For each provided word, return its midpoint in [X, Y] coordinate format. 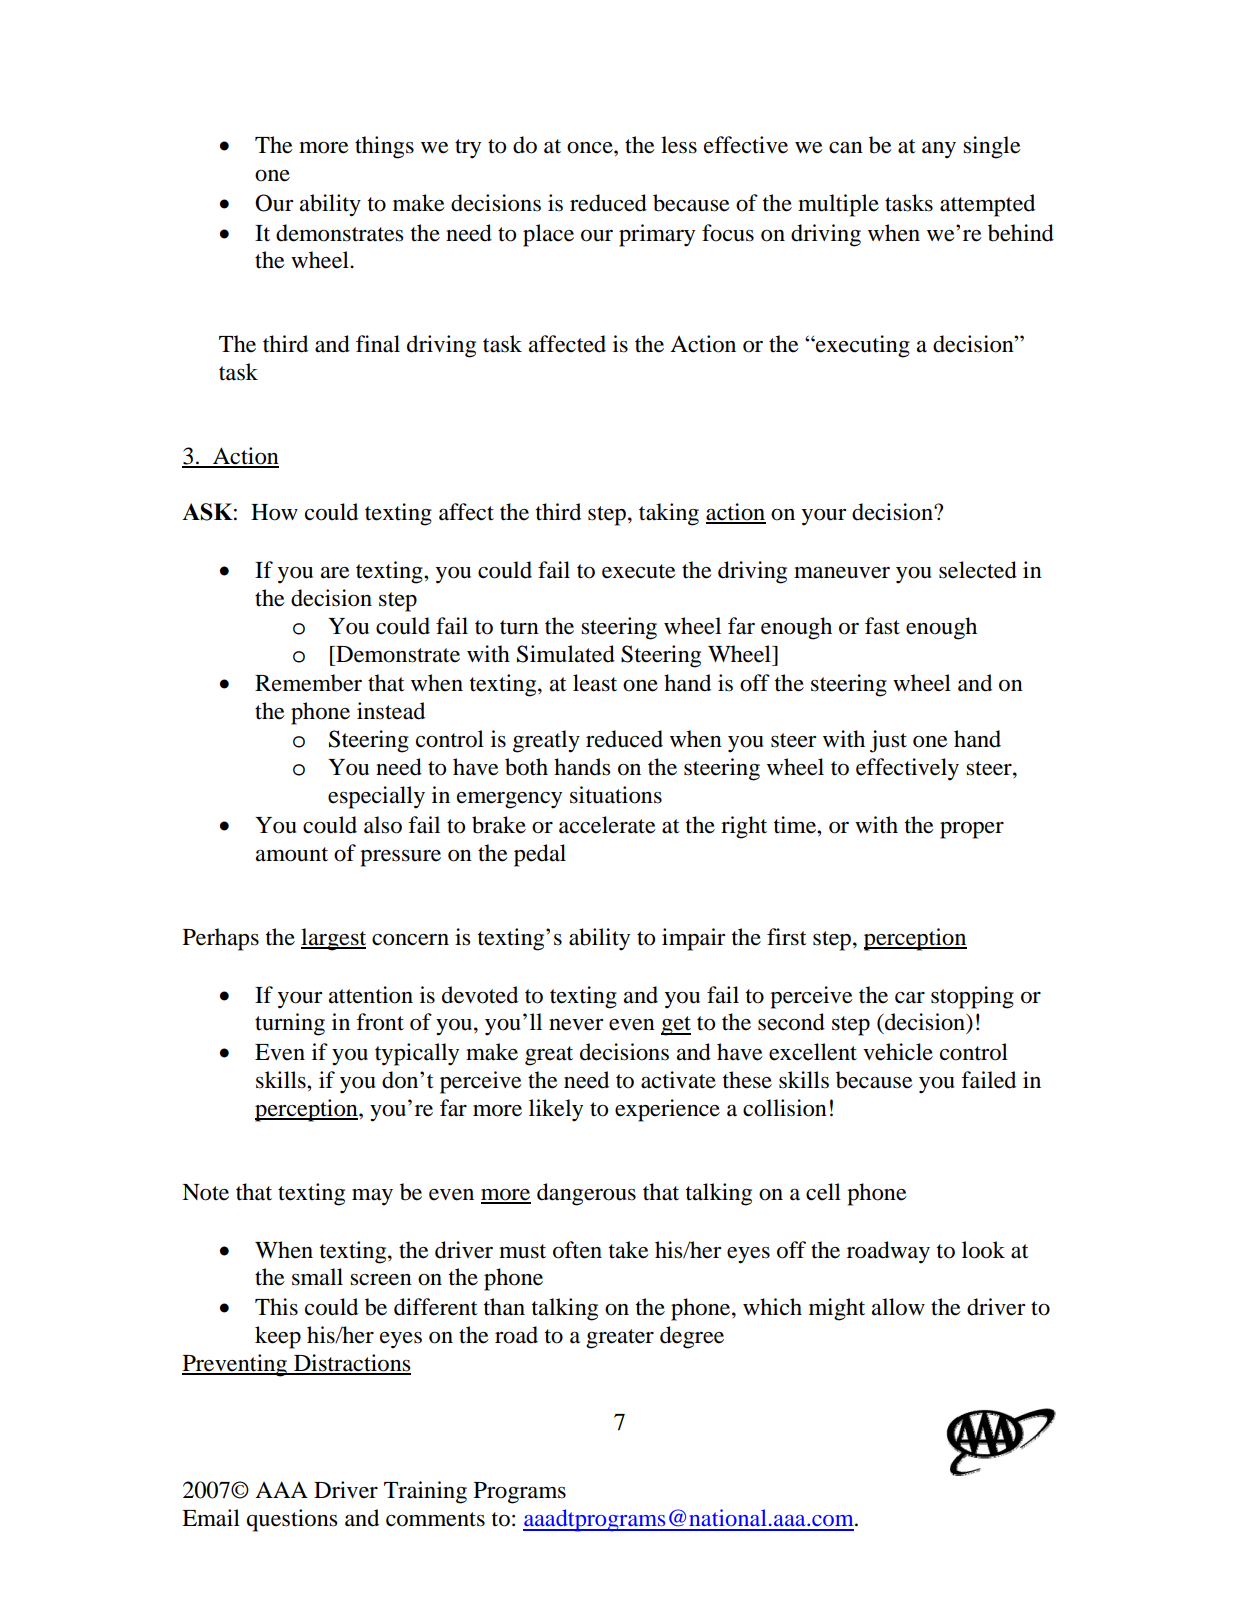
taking [669, 514]
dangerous [586, 1194]
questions [292, 1520]
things [384, 147]
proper [972, 830]
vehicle [898, 1052]
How [274, 512]
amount [292, 854]
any [939, 150]
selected [978, 570]
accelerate [607, 825]
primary [657, 235]
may [372, 1197]
